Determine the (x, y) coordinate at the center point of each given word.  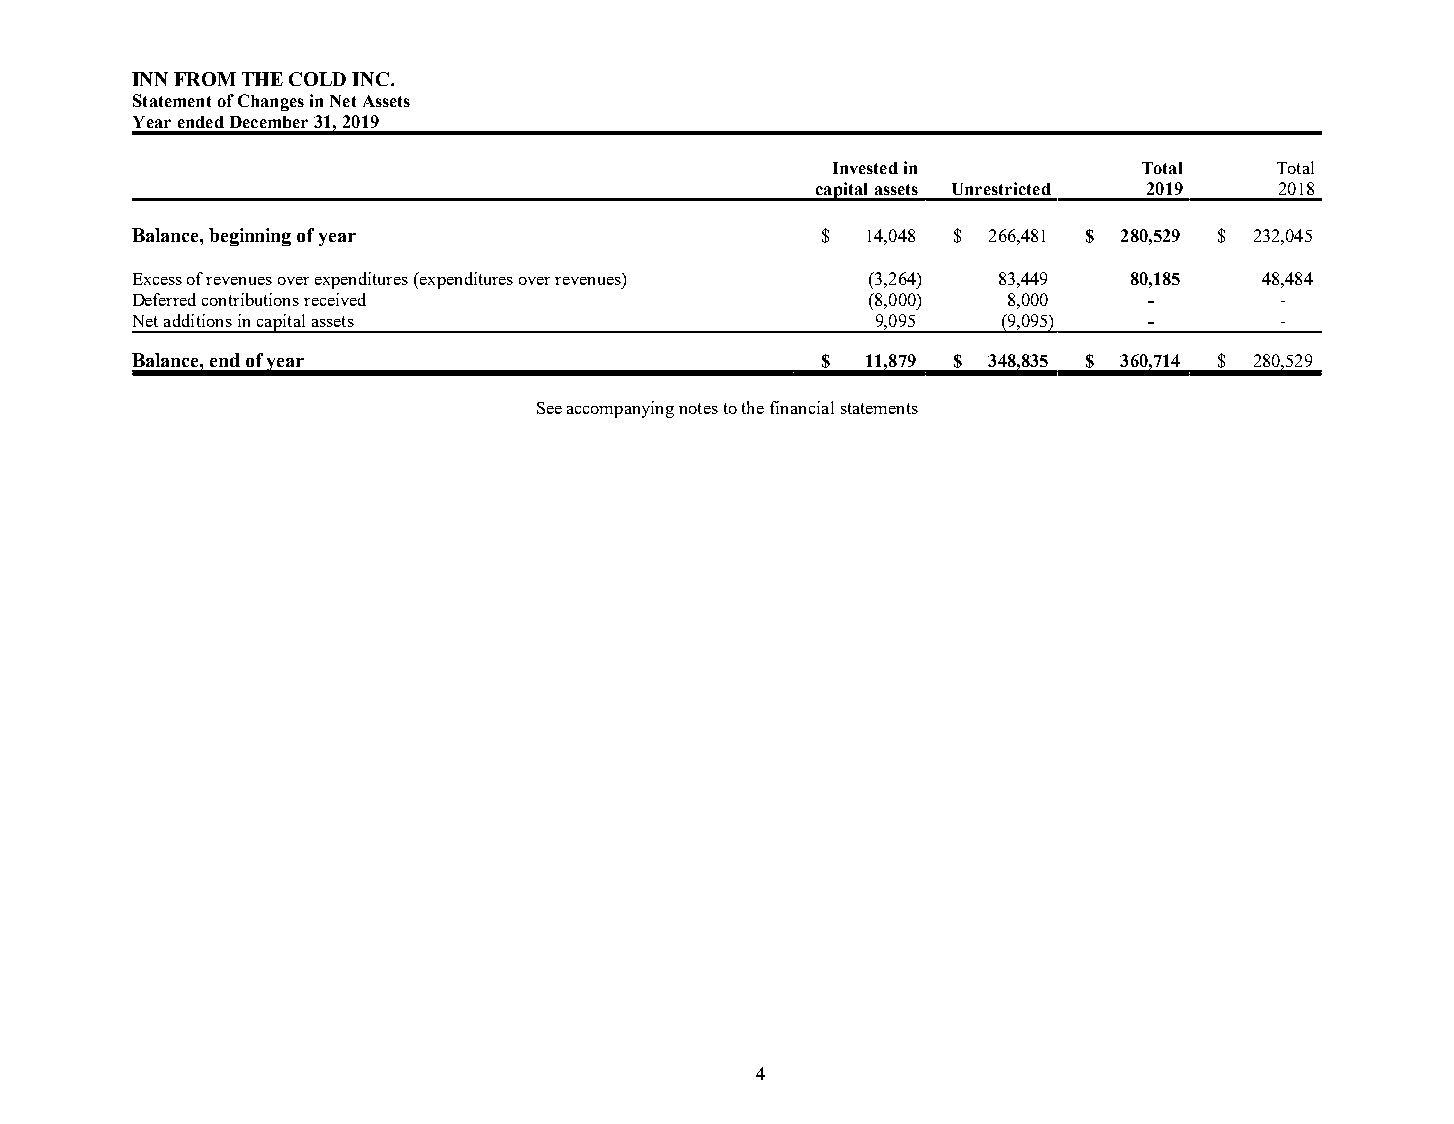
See (549, 408)
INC (372, 79)
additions (198, 320)
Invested (865, 168)
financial (802, 407)
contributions (250, 299)
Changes (271, 102)
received (335, 299)
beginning (250, 237)
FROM (205, 79)
